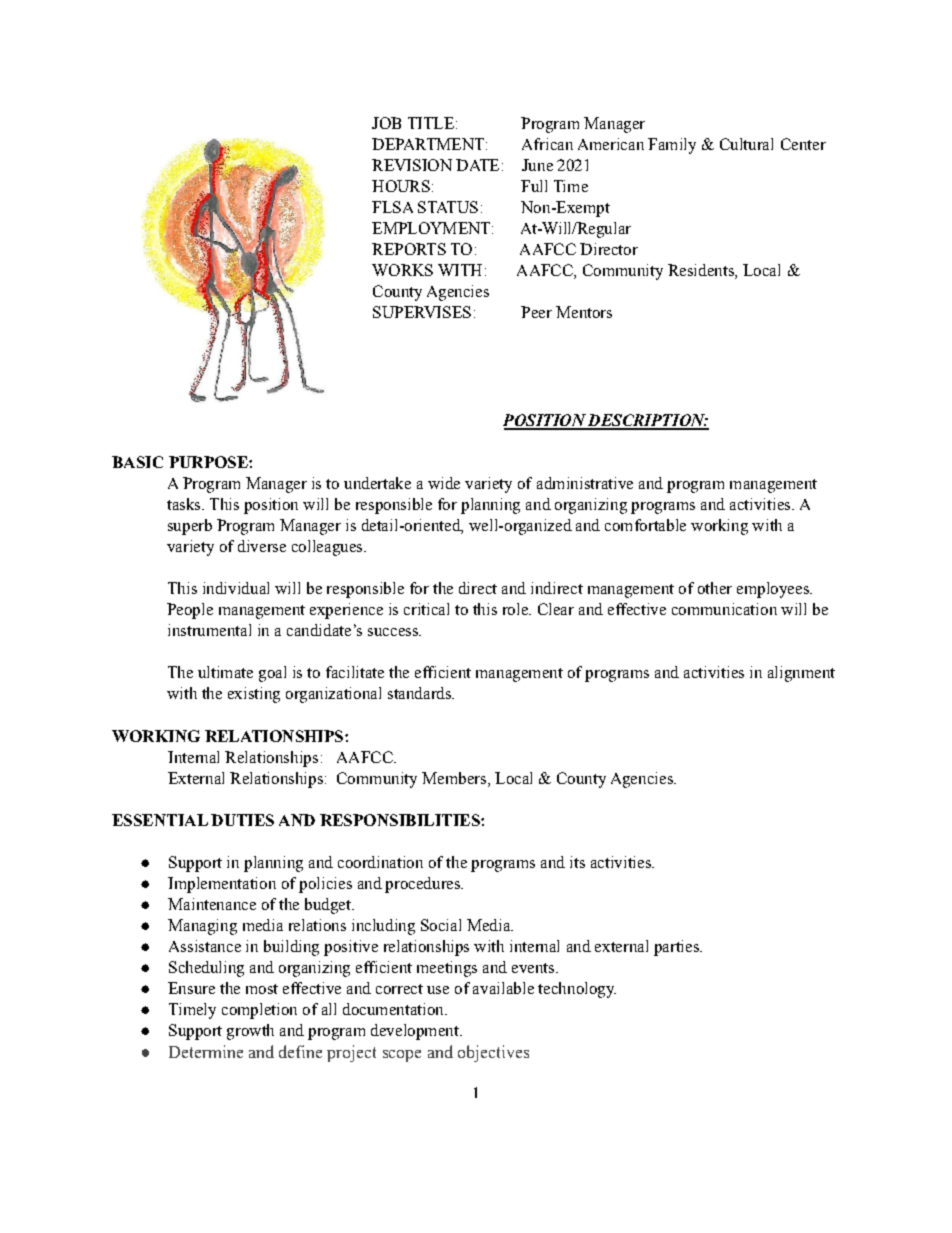 Image resolution: width=952 pixels, height=1233 pixels. Describe the element at coordinates (209, 462) in the document. I see `PURPOSE` at that location.
